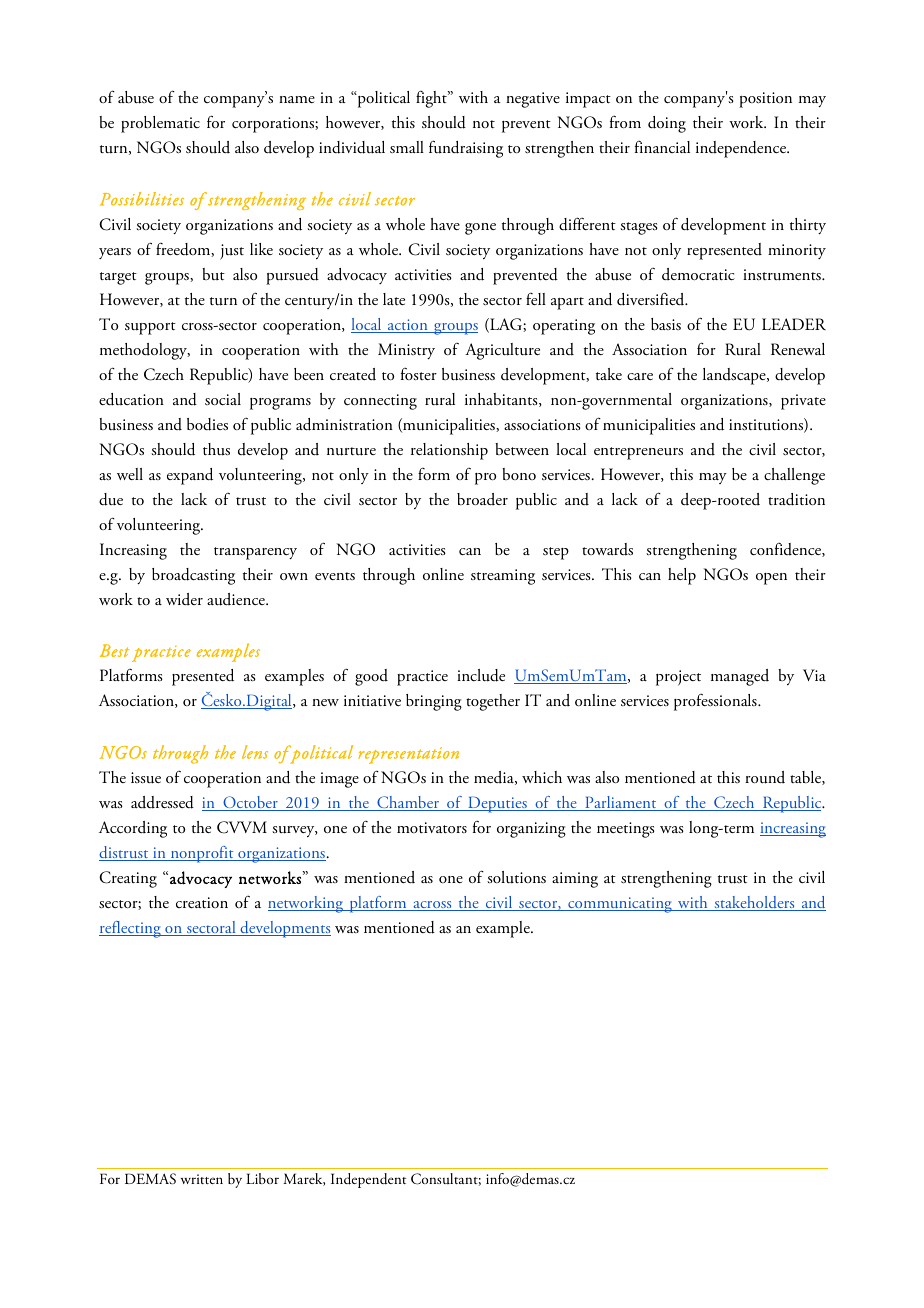 The width and height of the screenshot is (924, 1308). What do you see at coordinates (742, 149) in the screenshot?
I see `independence` at bounding box center [742, 149].
